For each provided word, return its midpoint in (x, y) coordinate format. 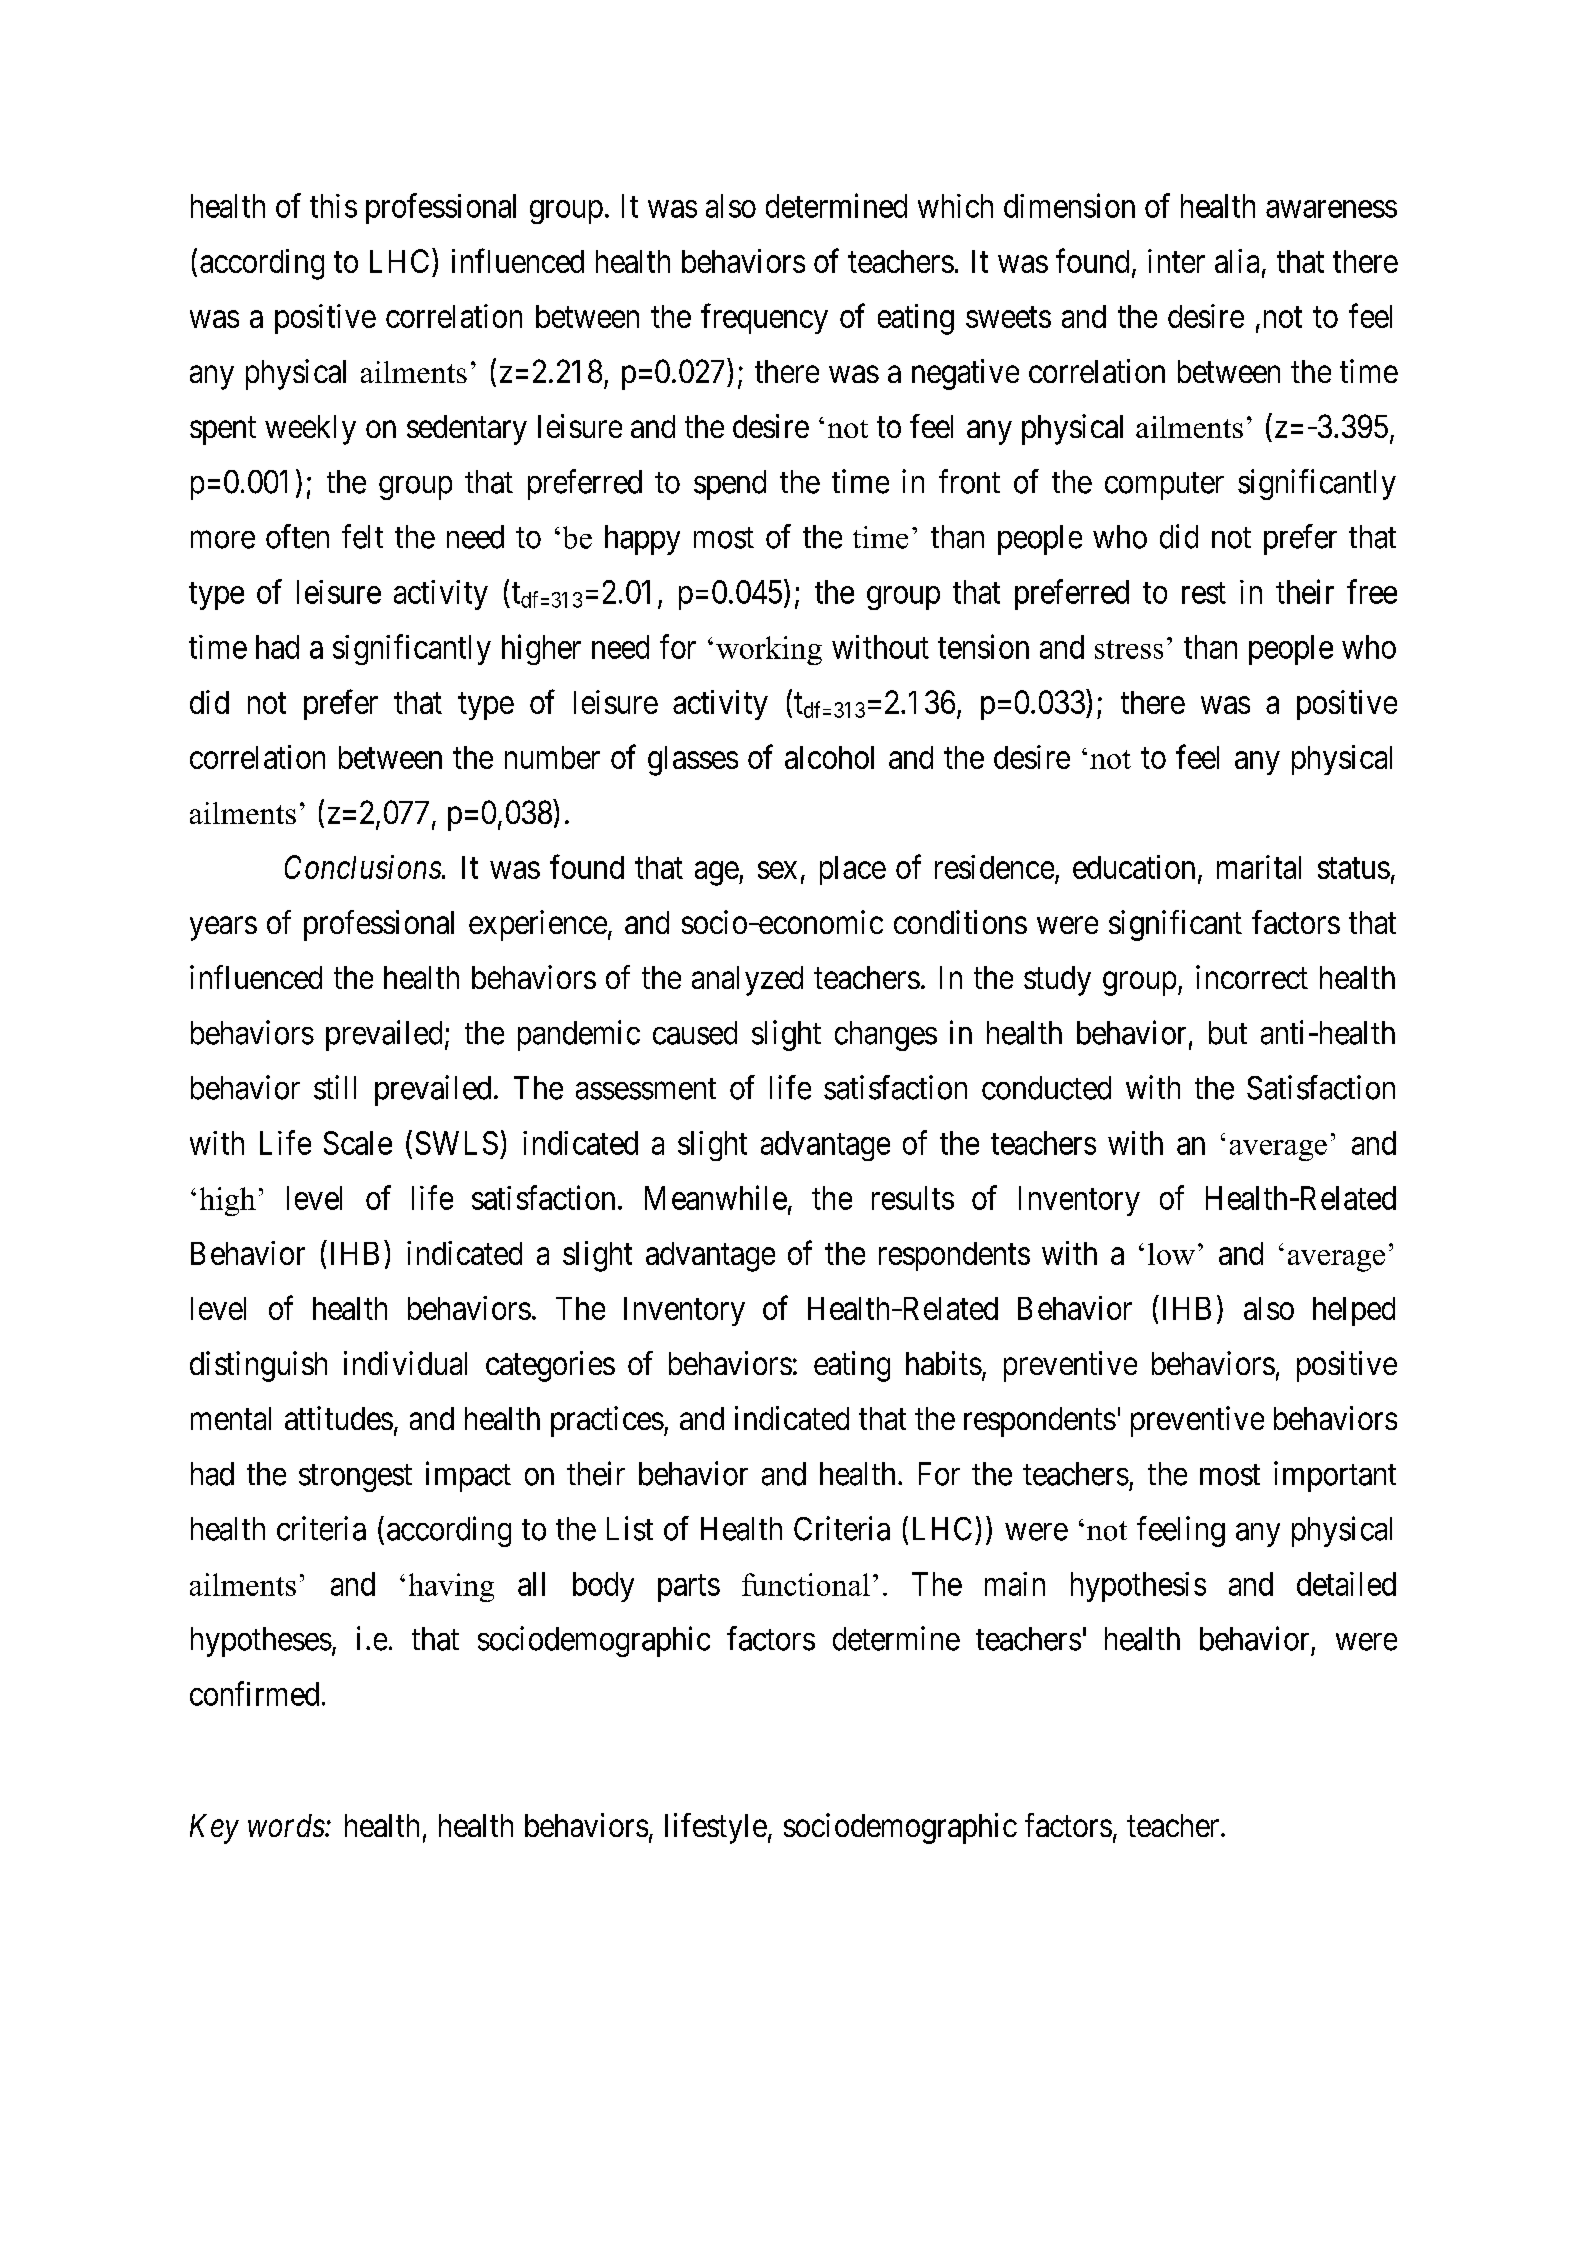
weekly (310, 430)
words (287, 1825)
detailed (1346, 1584)
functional (806, 1584)
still (335, 1087)
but (1228, 1033)
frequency (764, 318)
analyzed (747, 981)
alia (1237, 261)
